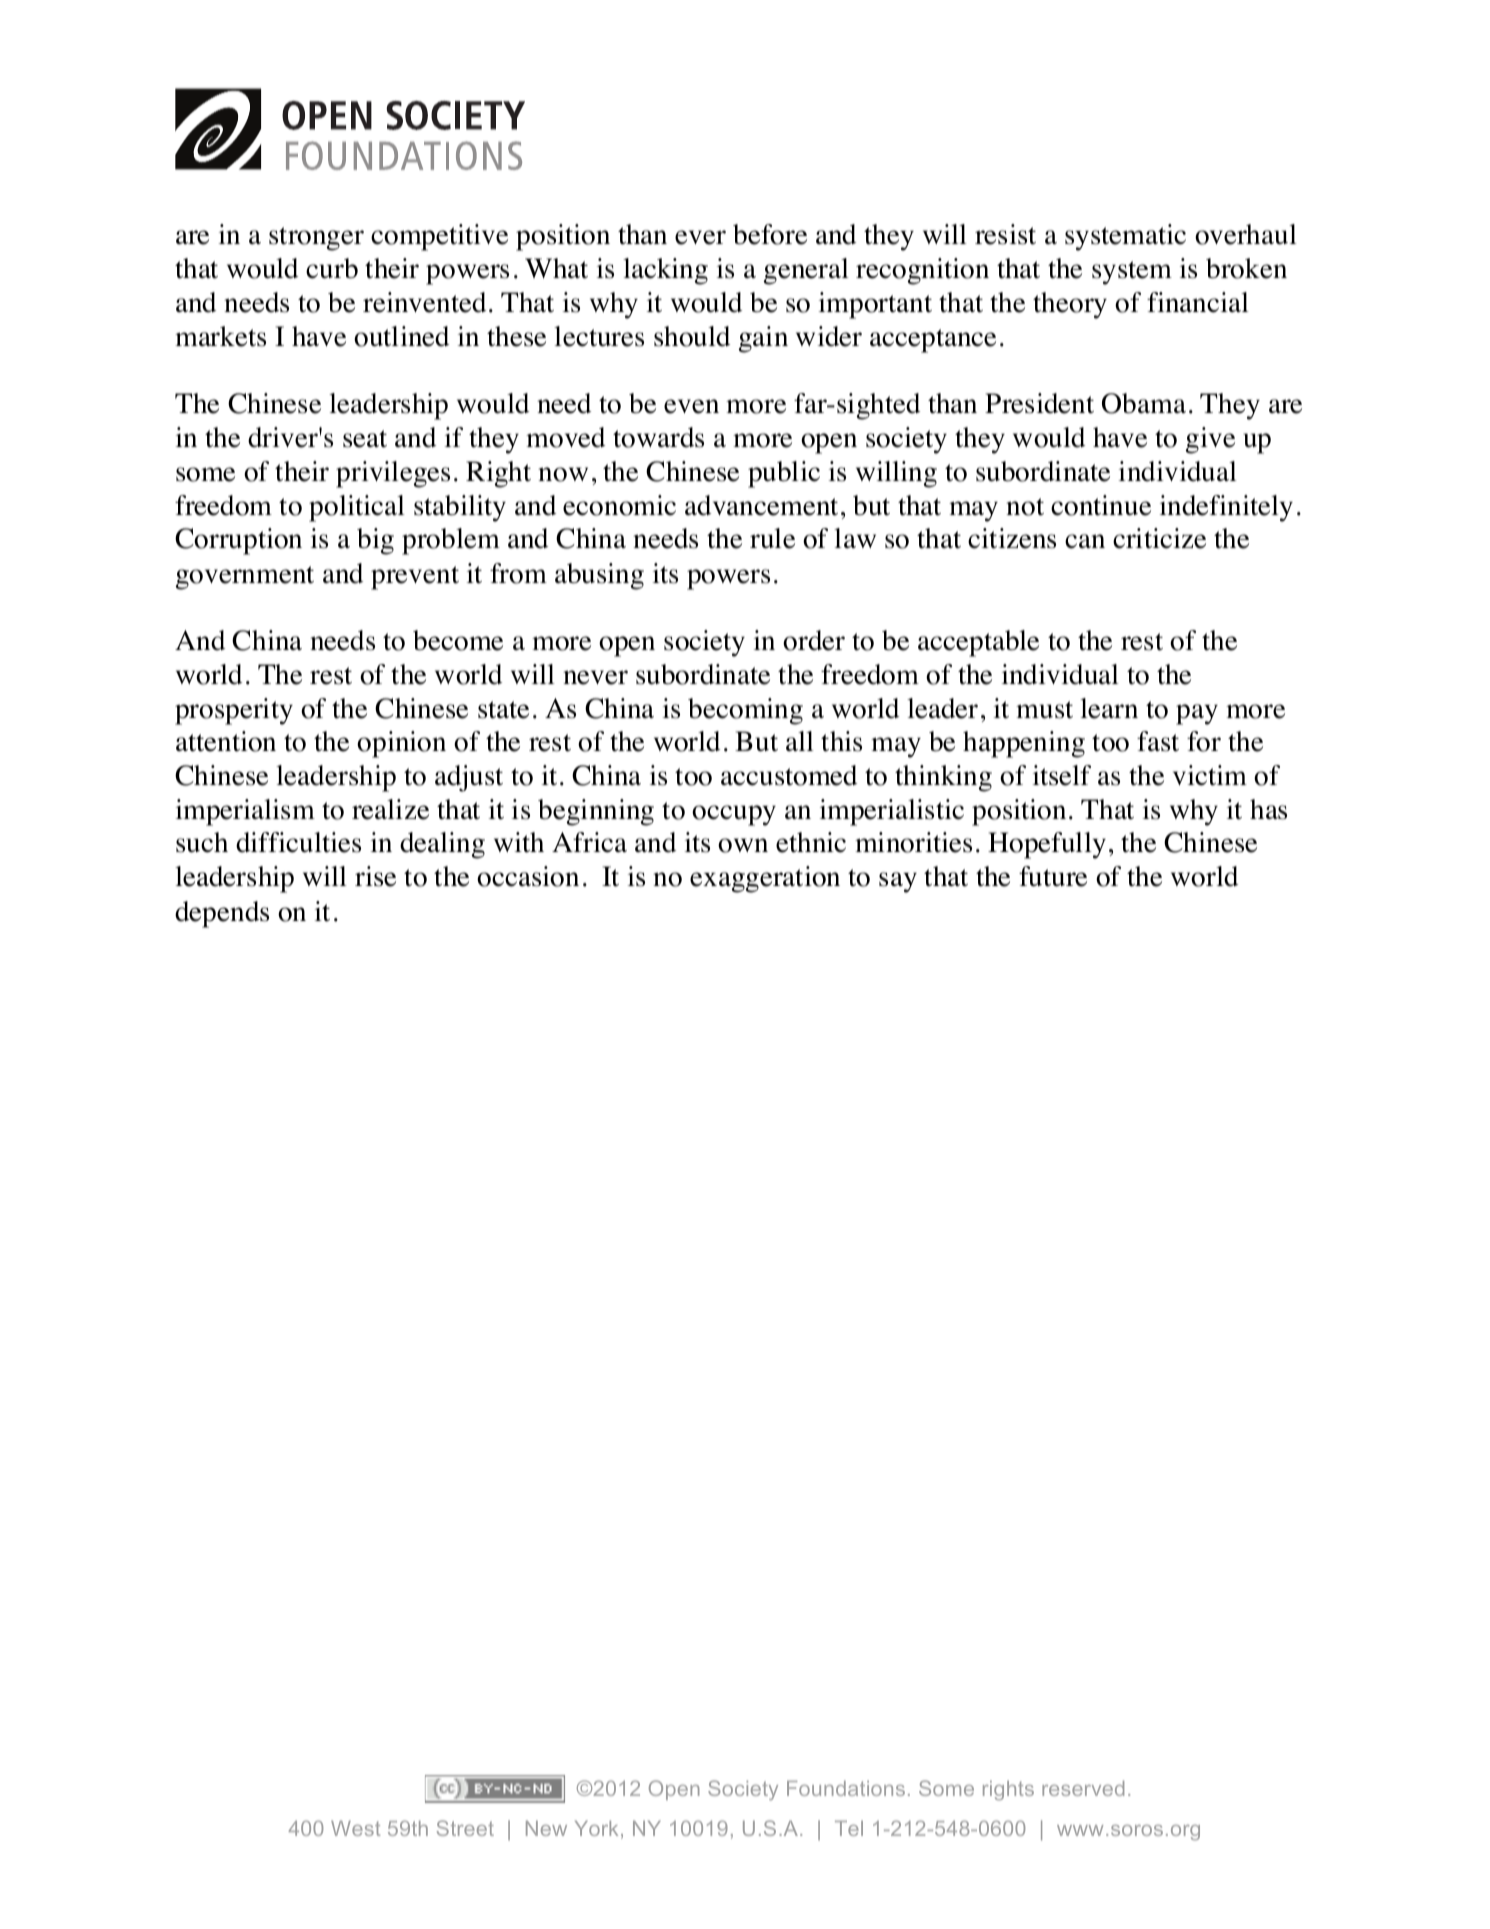 This screenshot has height=1929, width=1490. I want to click on future, so click(1053, 876).
